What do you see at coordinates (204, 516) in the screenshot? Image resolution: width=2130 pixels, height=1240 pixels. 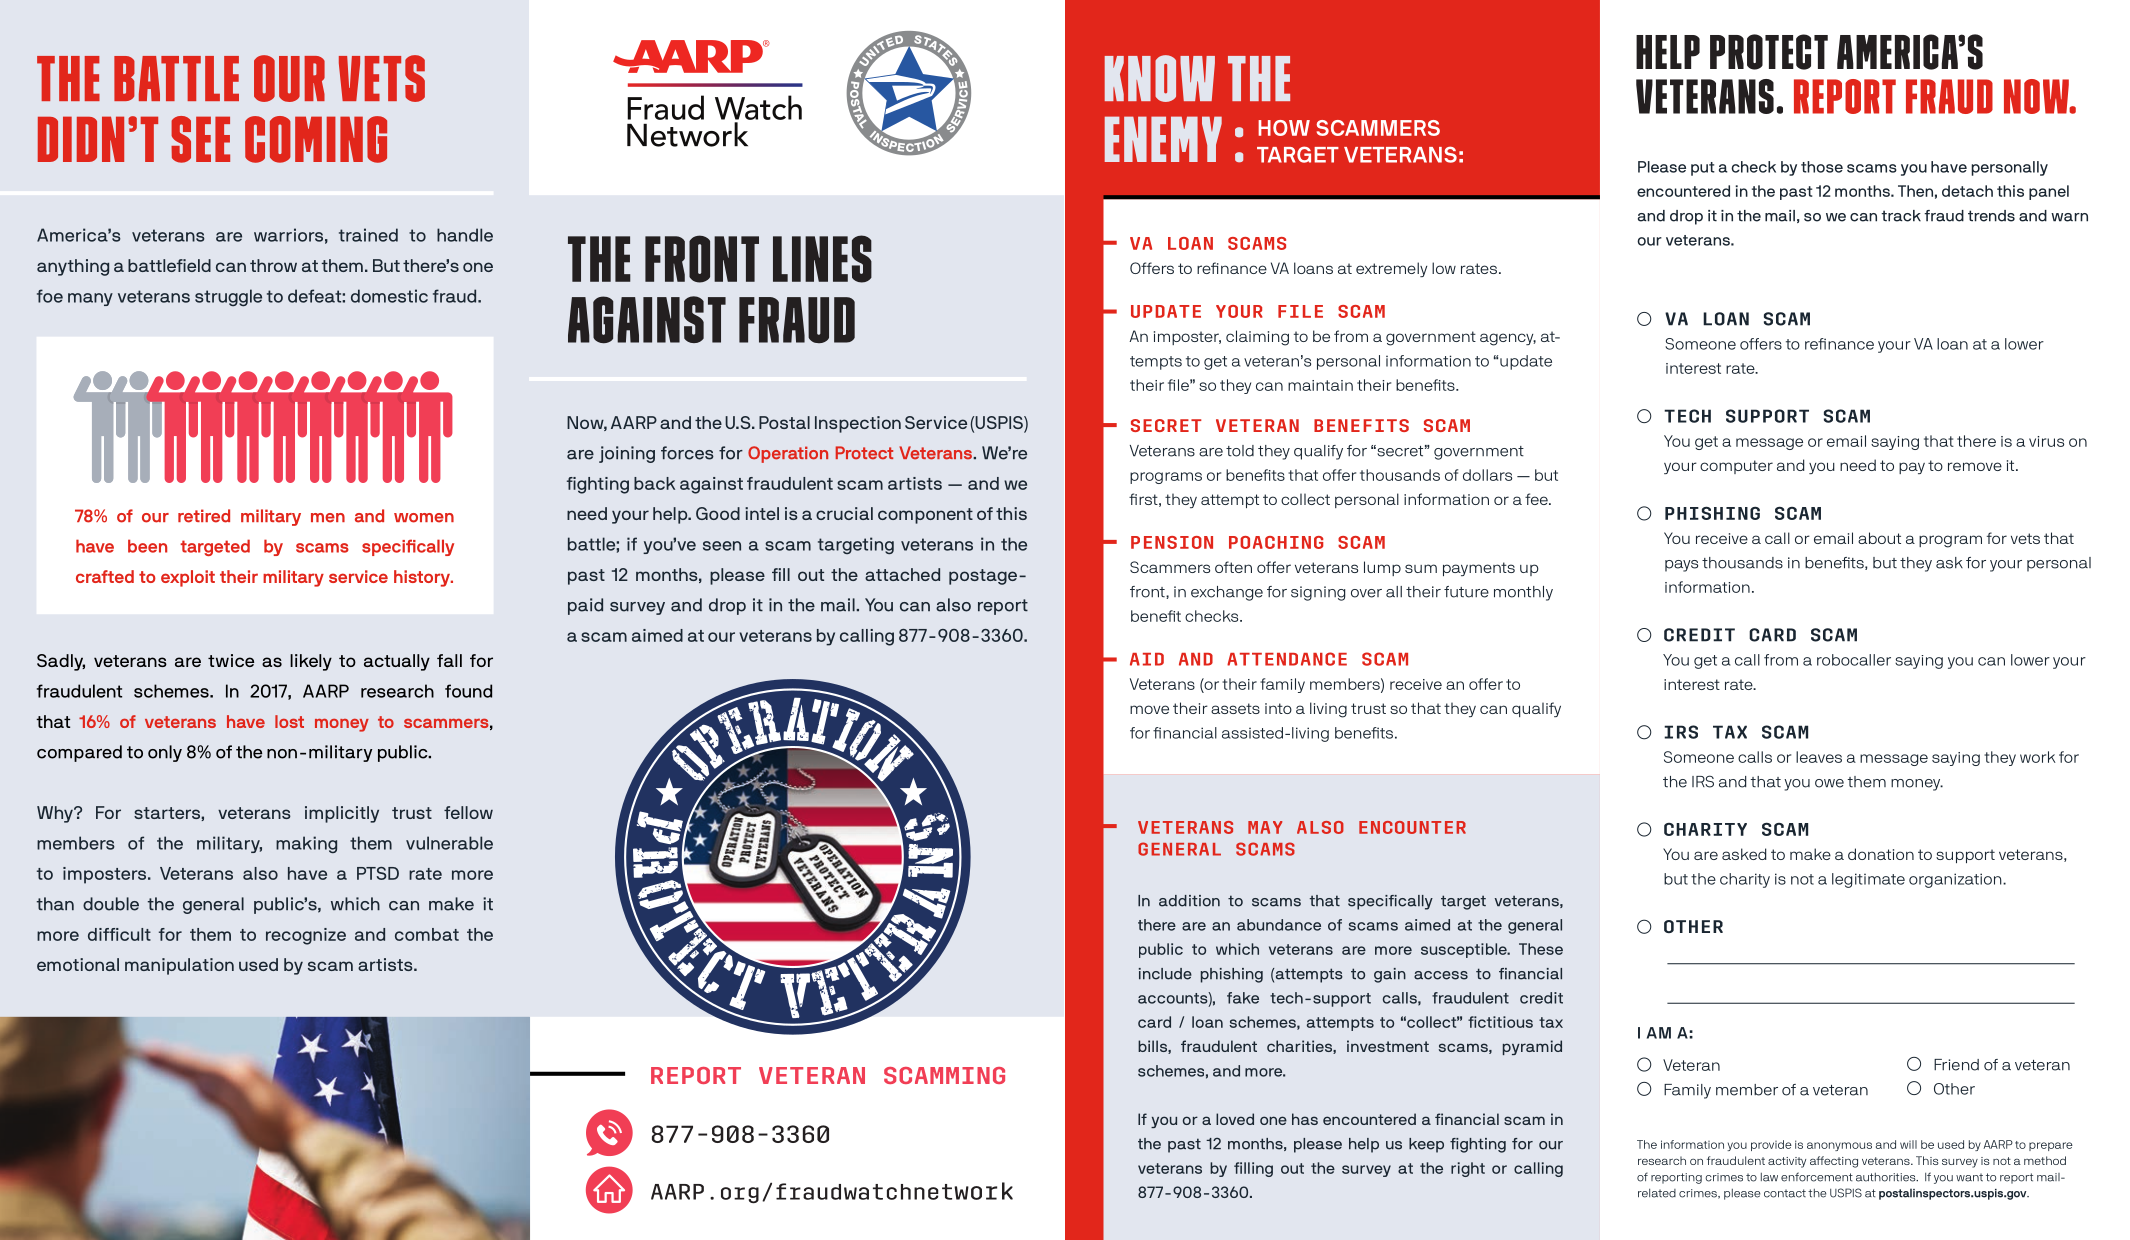 I see `retired` at bounding box center [204, 516].
